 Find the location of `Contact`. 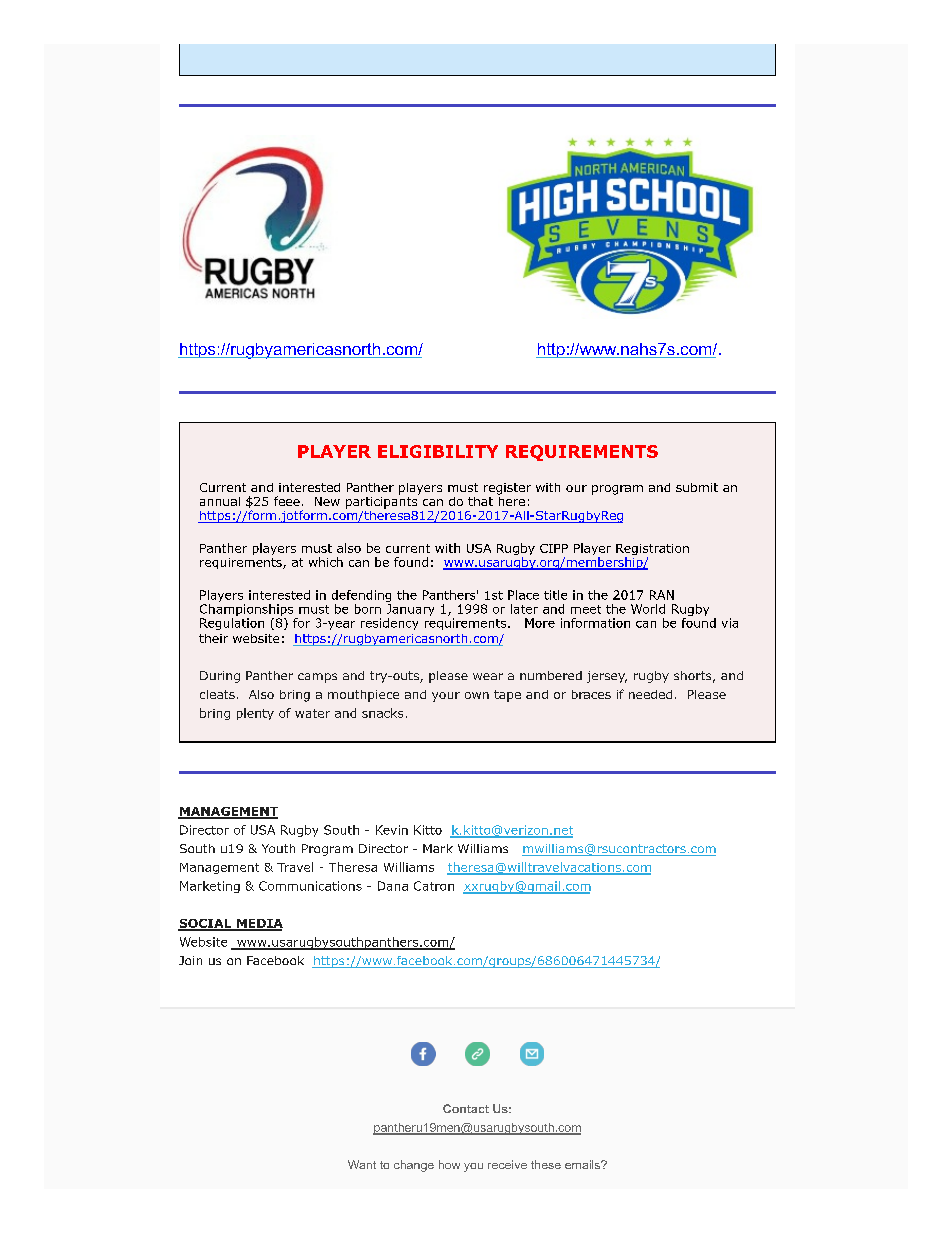

Contact is located at coordinates (466, 1108).
